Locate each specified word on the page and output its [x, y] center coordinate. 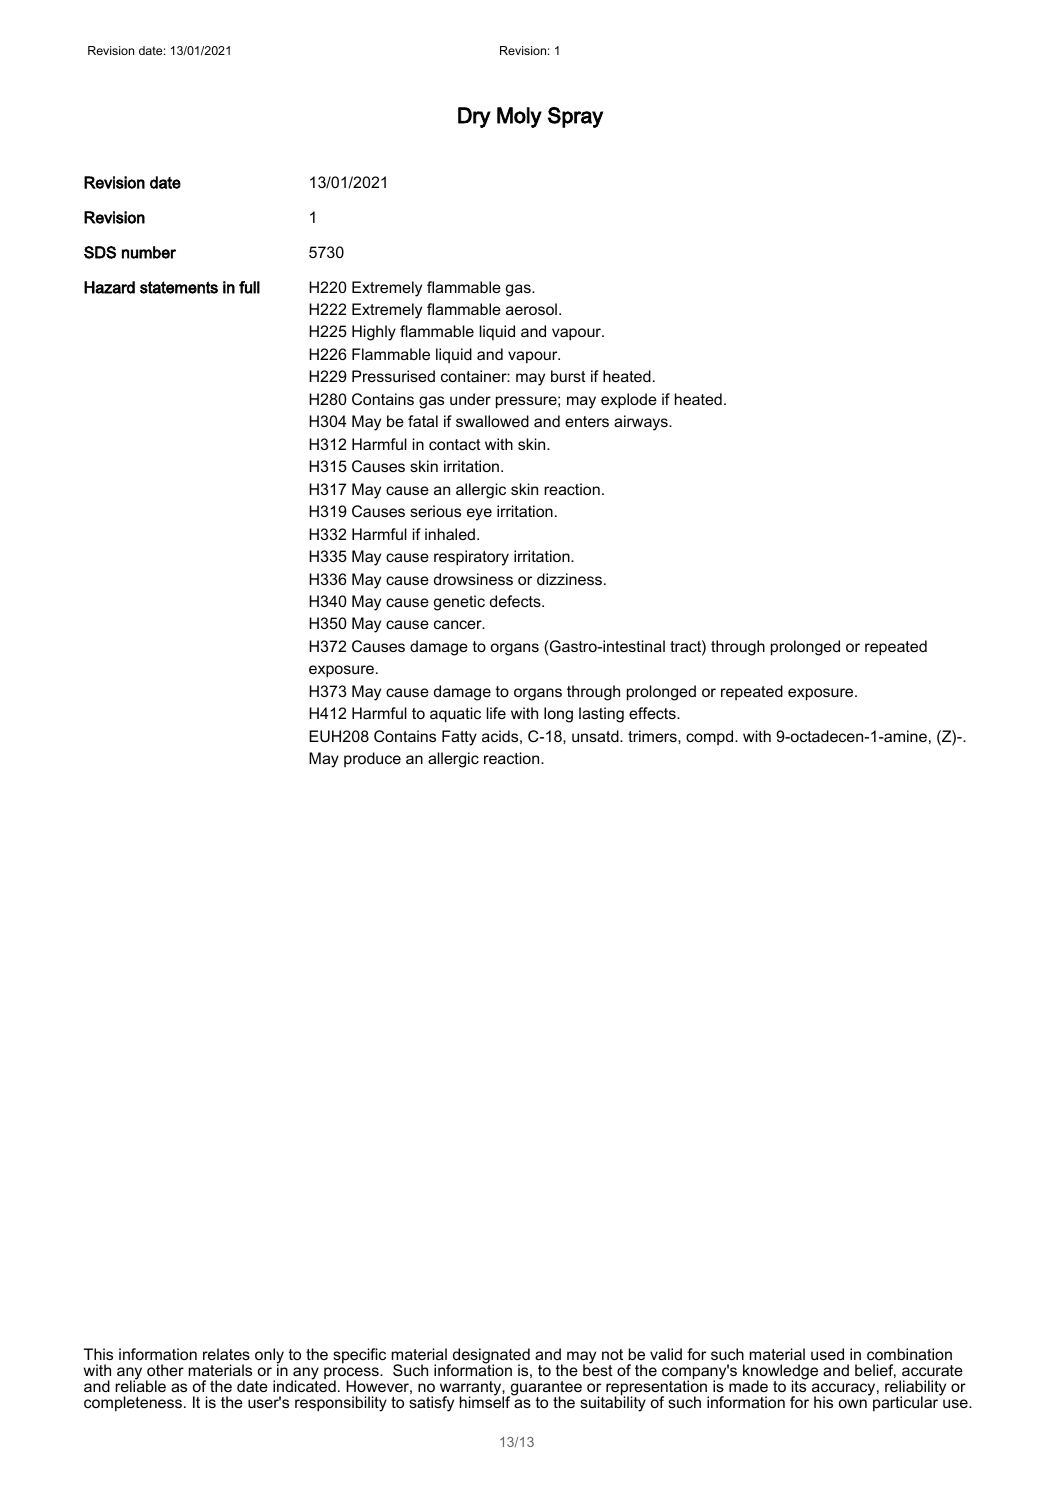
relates [226, 1354]
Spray [575, 117]
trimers [653, 736]
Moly [519, 117]
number [149, 252]
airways [642, 423]
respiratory [471, 558]
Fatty [459, 738]
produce [372, 759]
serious [435, 511]
